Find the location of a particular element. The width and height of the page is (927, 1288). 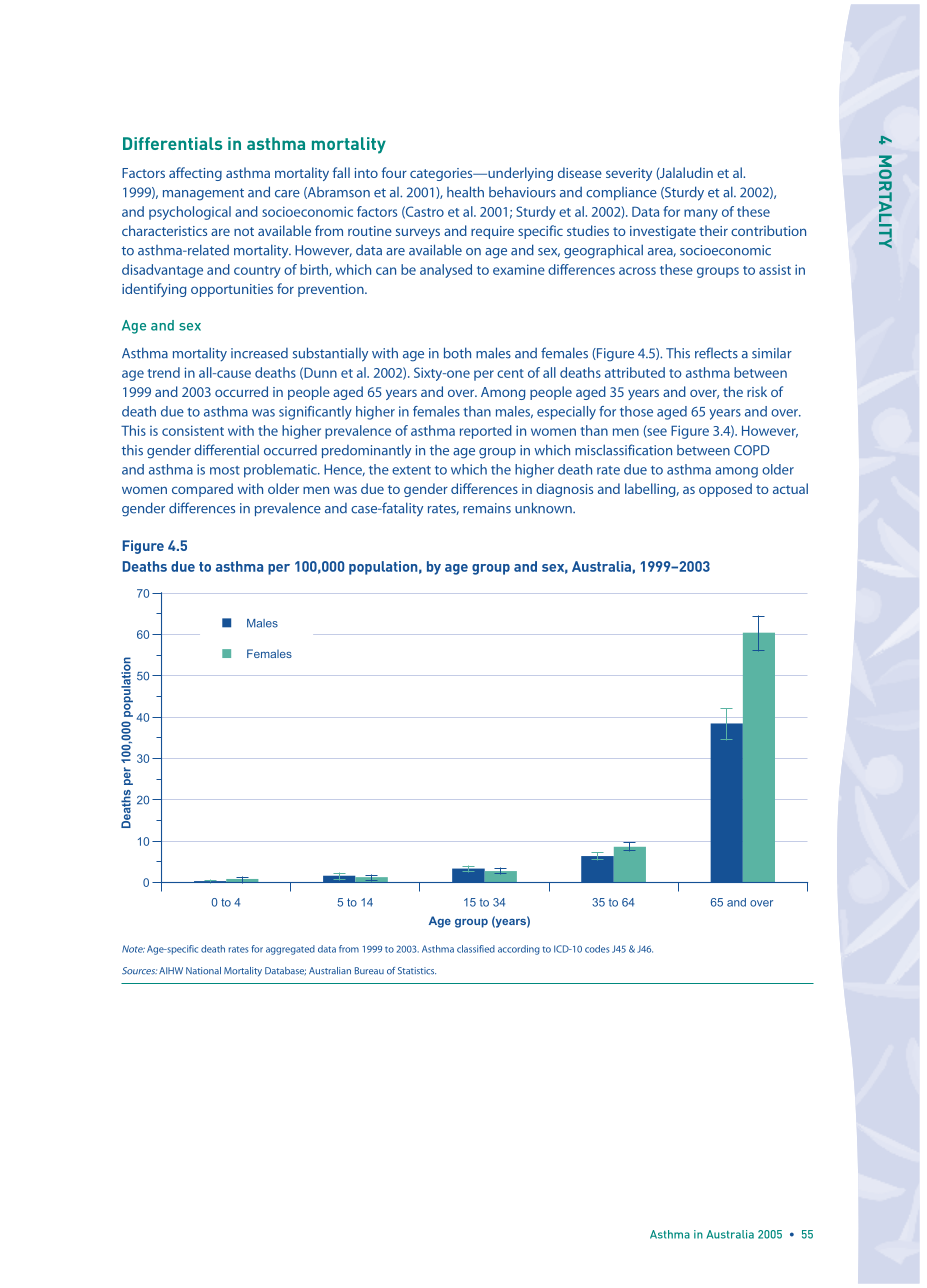

opposed is located at coordinates (725, 490).
